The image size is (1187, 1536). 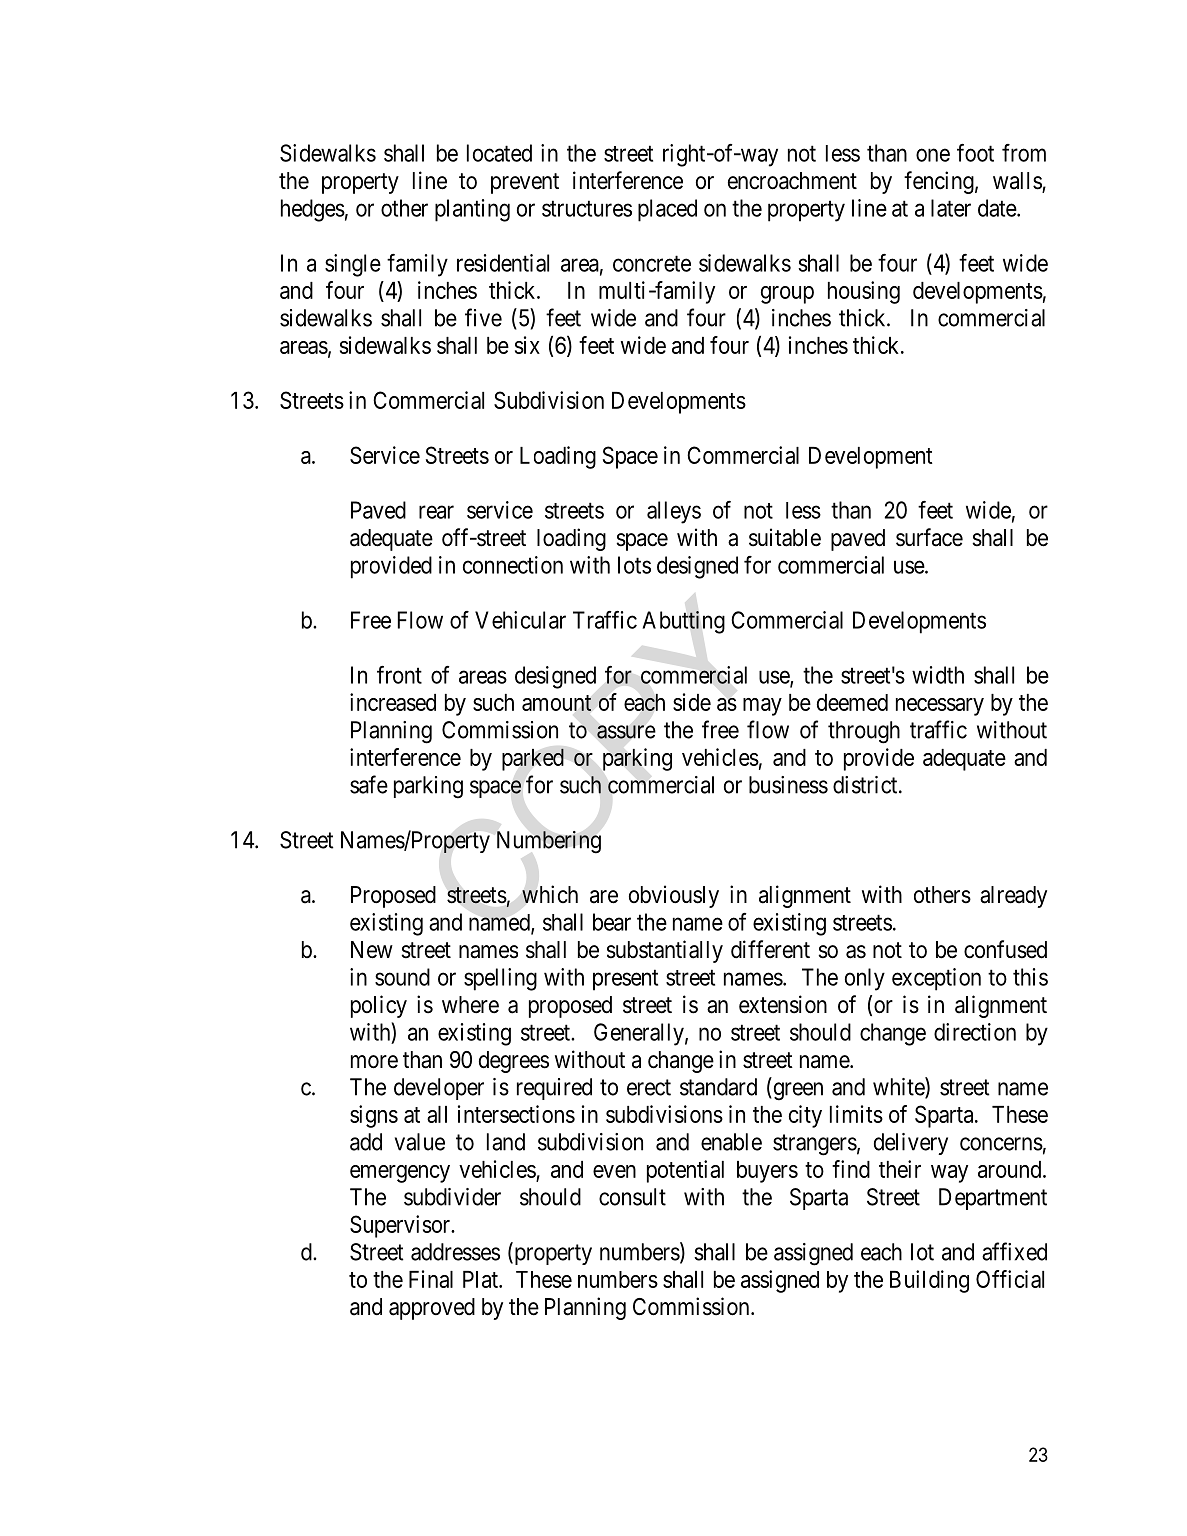 I want to click on obviously, so click(x=674, y=896).
